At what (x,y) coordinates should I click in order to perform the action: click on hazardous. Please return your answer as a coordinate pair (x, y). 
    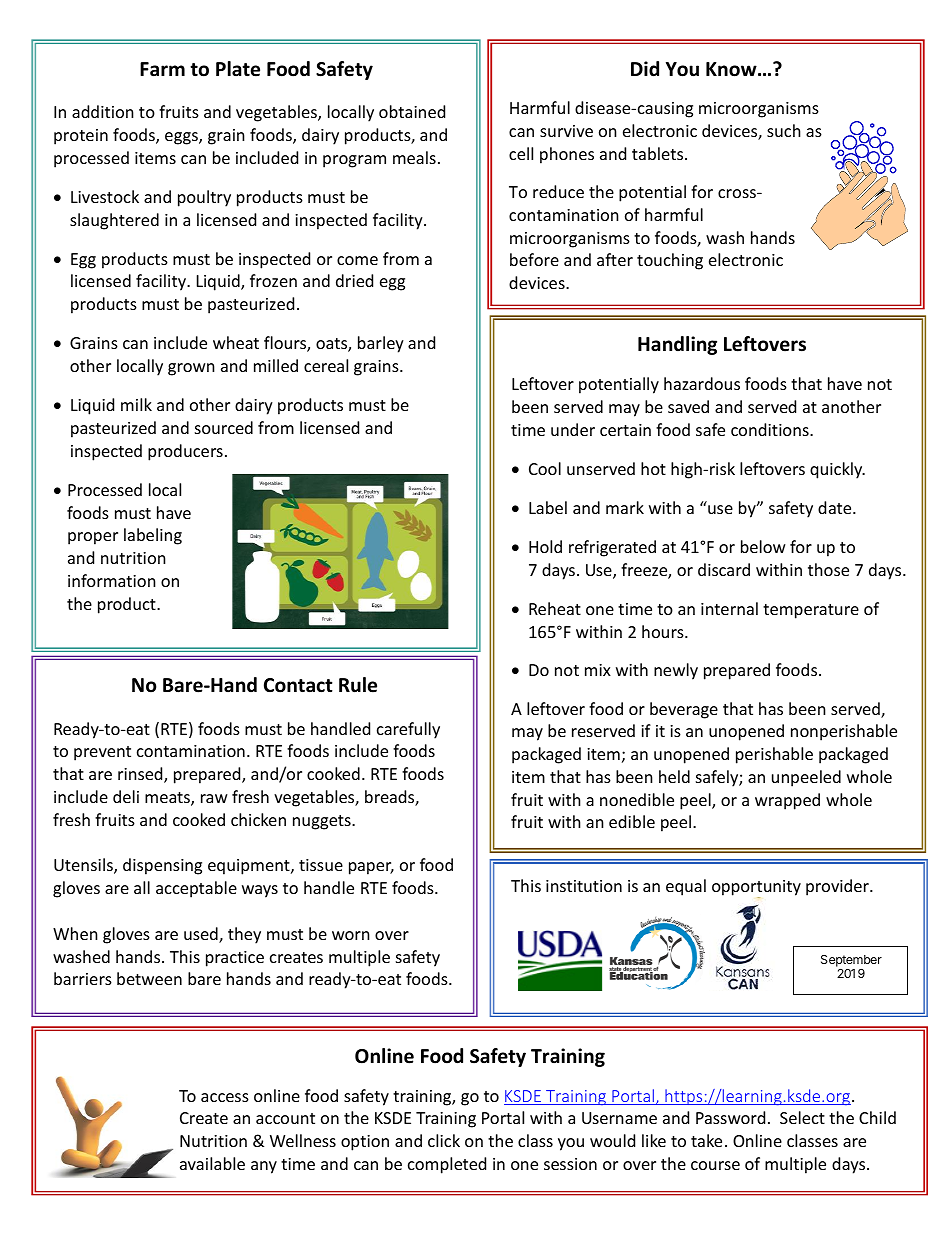
    Looking at the image, I should click on (702, 383).
